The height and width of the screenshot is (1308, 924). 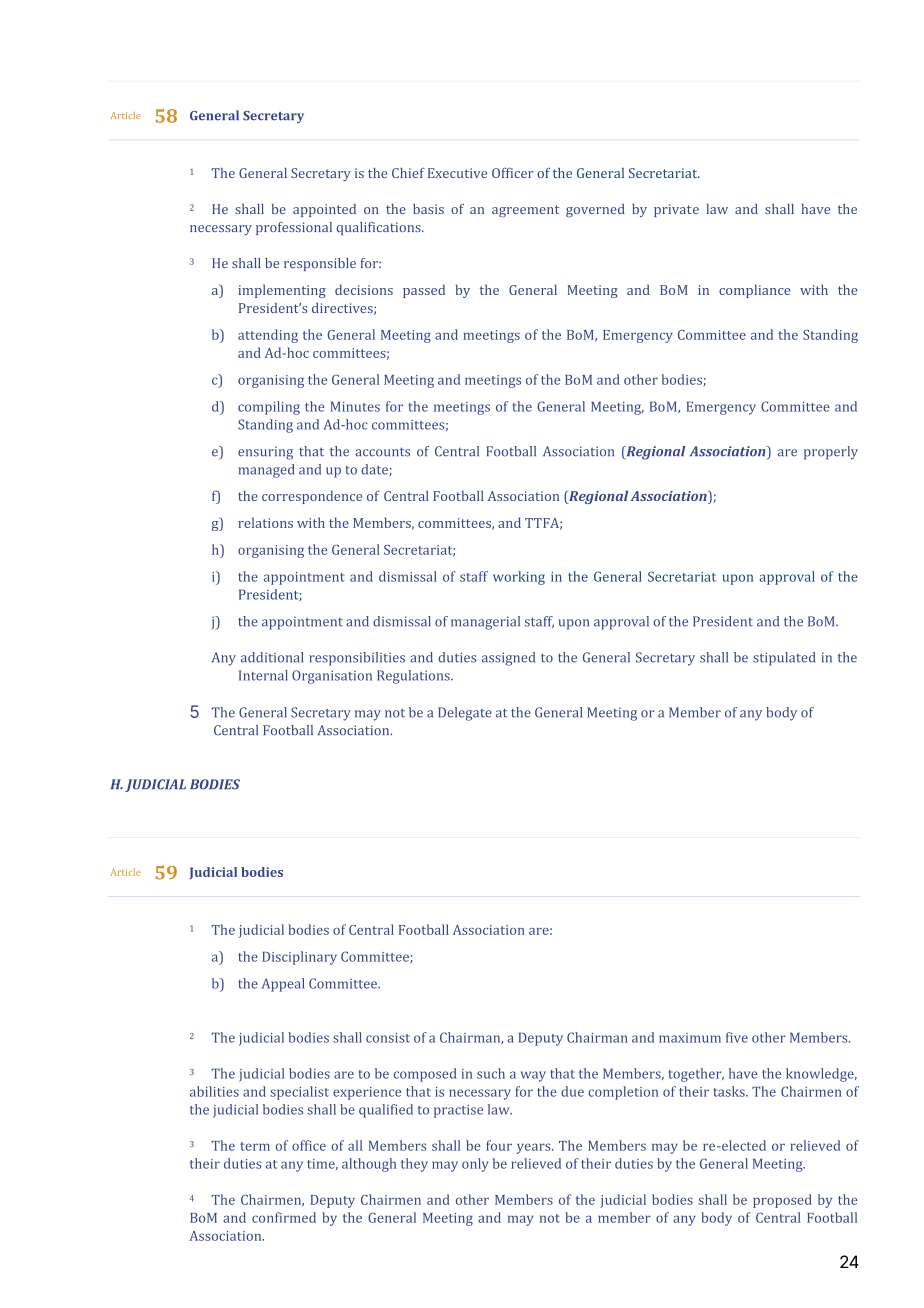 What do you see at coordinates (382, 452) in the screenshot?
I see `accounts` at bounding box center [382, 452].
